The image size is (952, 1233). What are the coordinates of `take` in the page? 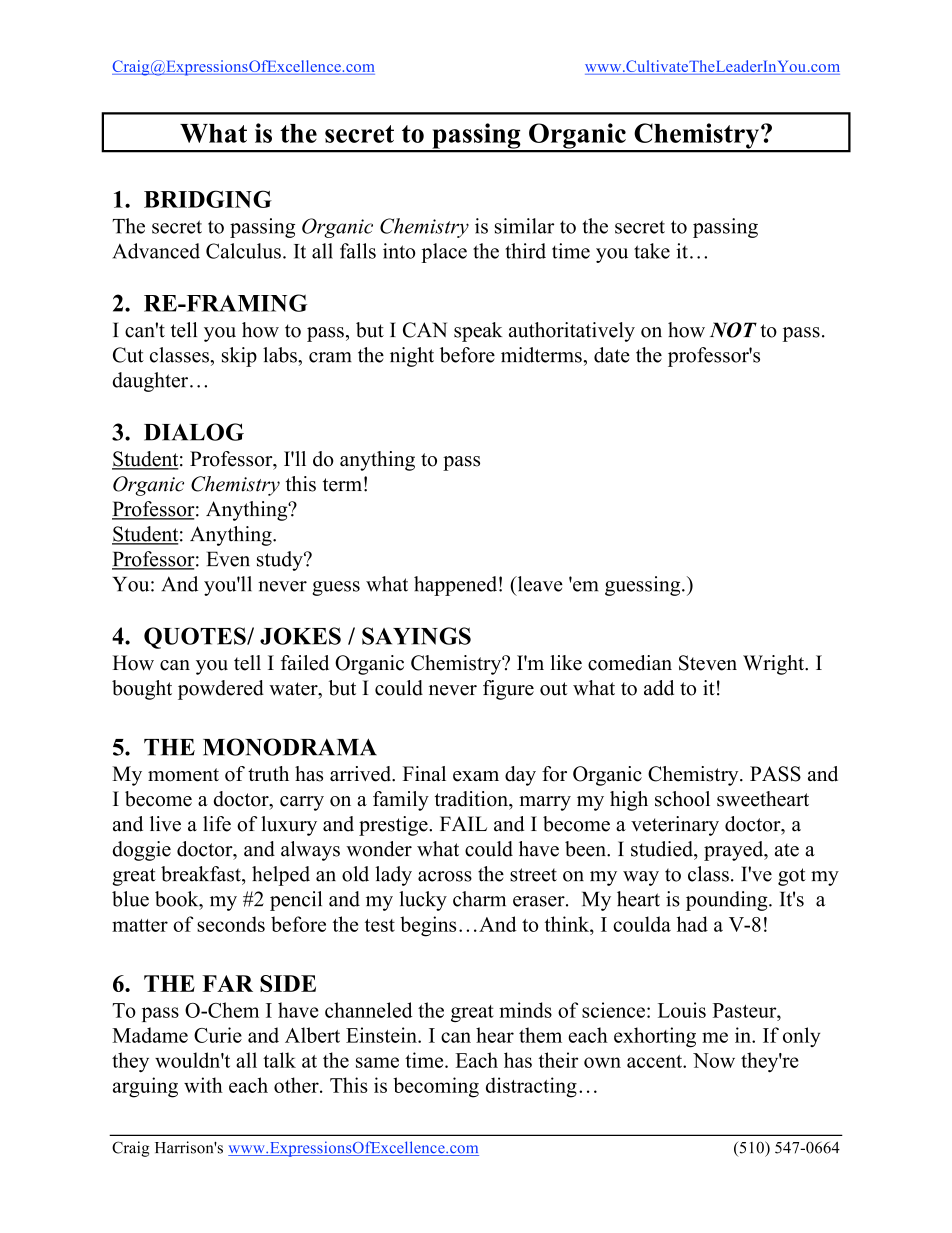 It's located at (652, 251).
